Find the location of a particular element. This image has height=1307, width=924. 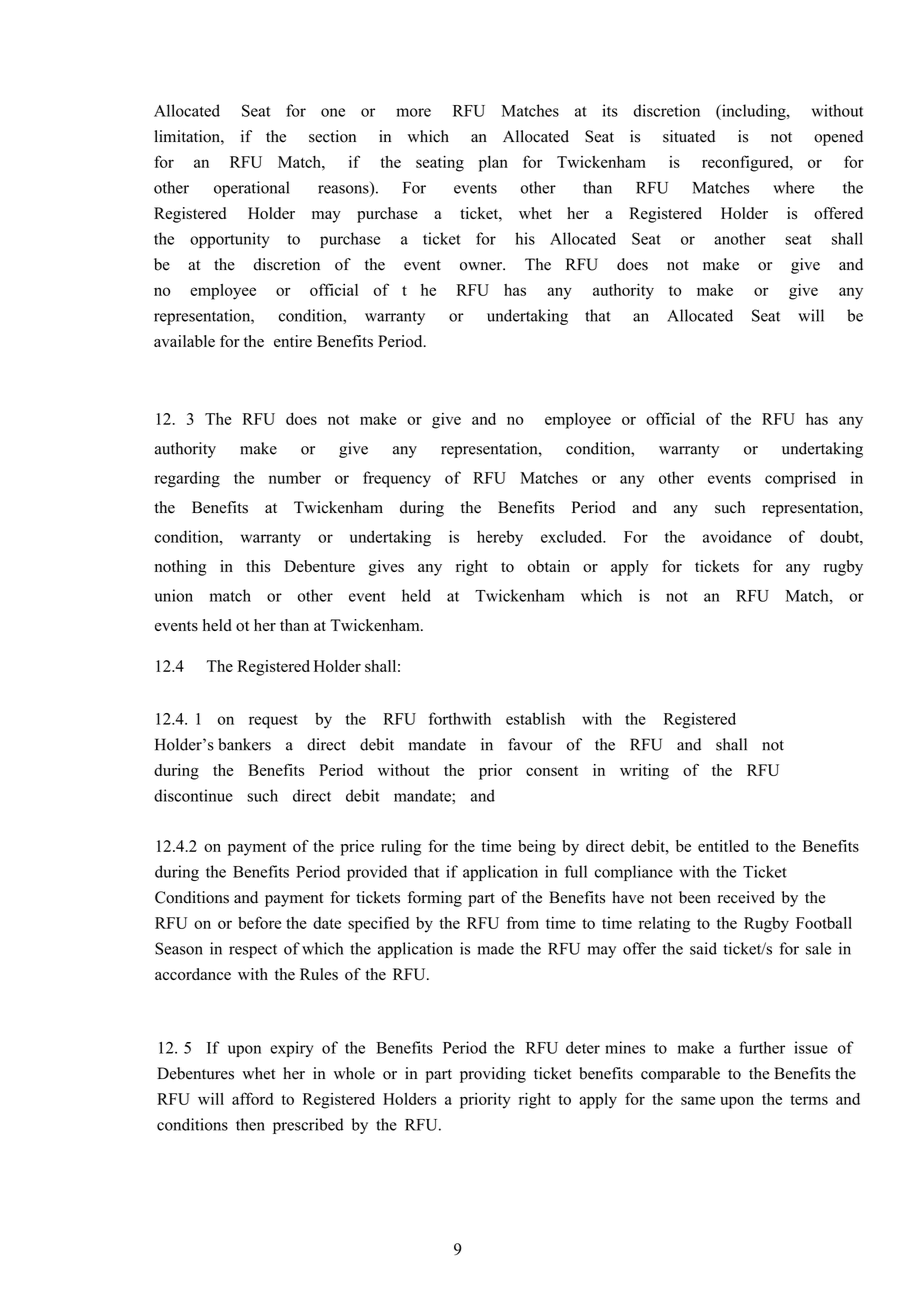

hereby is located at coordinates (500, 538).
